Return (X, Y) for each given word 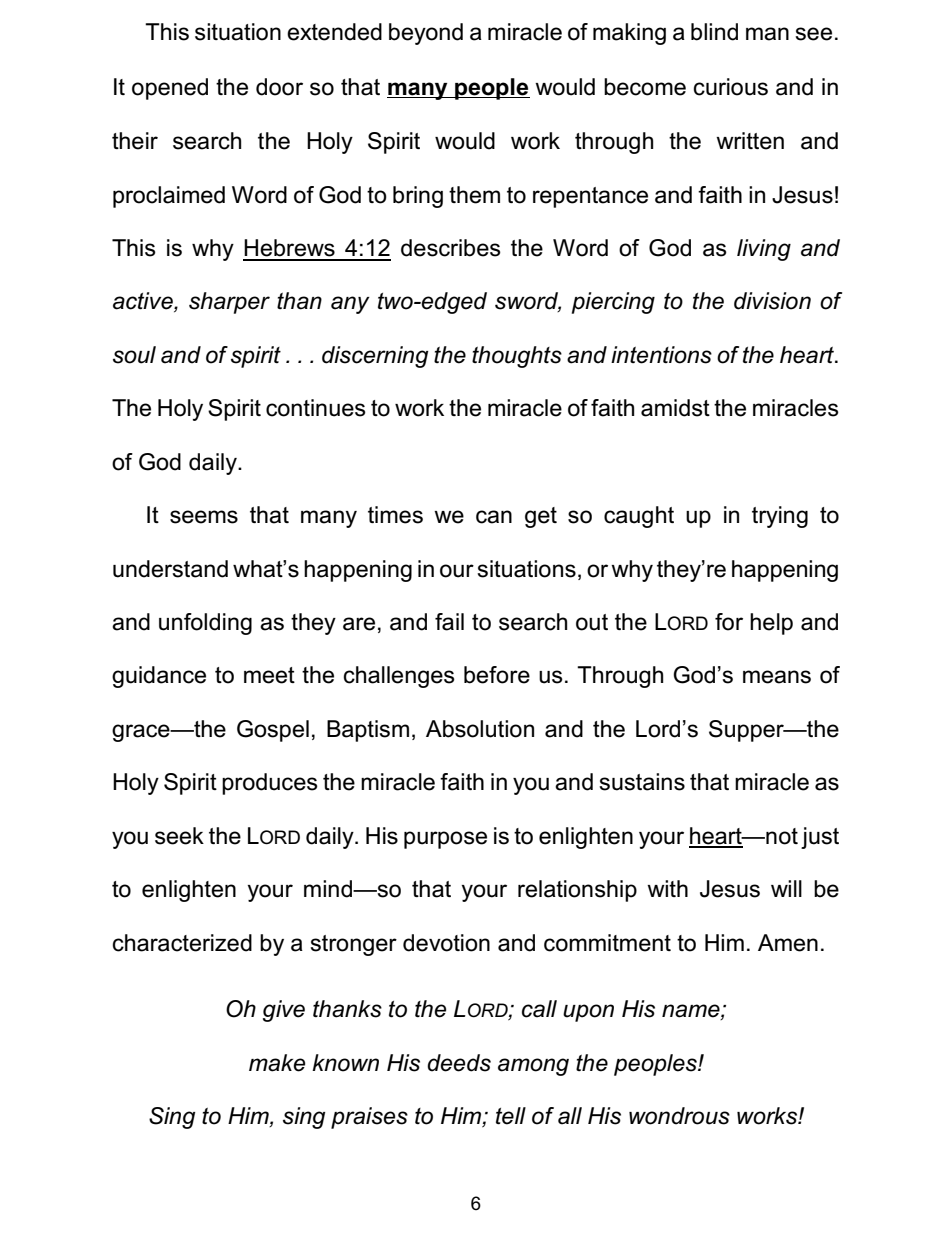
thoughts (517, 357)
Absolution (480, 729)
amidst (675, 408)
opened (170, 89)
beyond (426, 34)
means (777, 677)
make (277, 1063)
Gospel (273, 731)
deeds (459, 1063)
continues (316, 408)
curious (731, 87)
